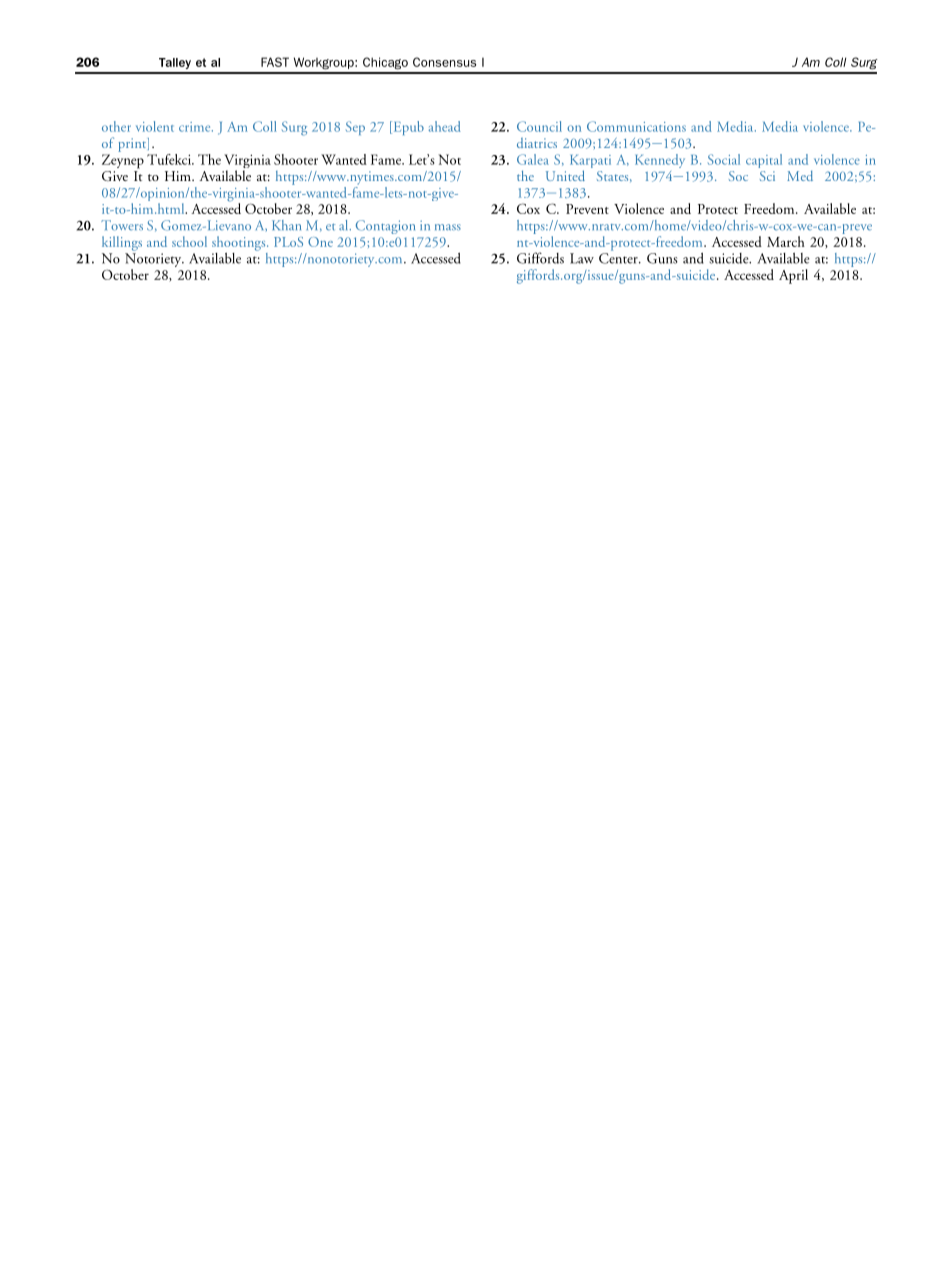 The image size is (952, 1280). Describe the element at coordinates (275, 62) in the page. I see `FAST` at that location.
